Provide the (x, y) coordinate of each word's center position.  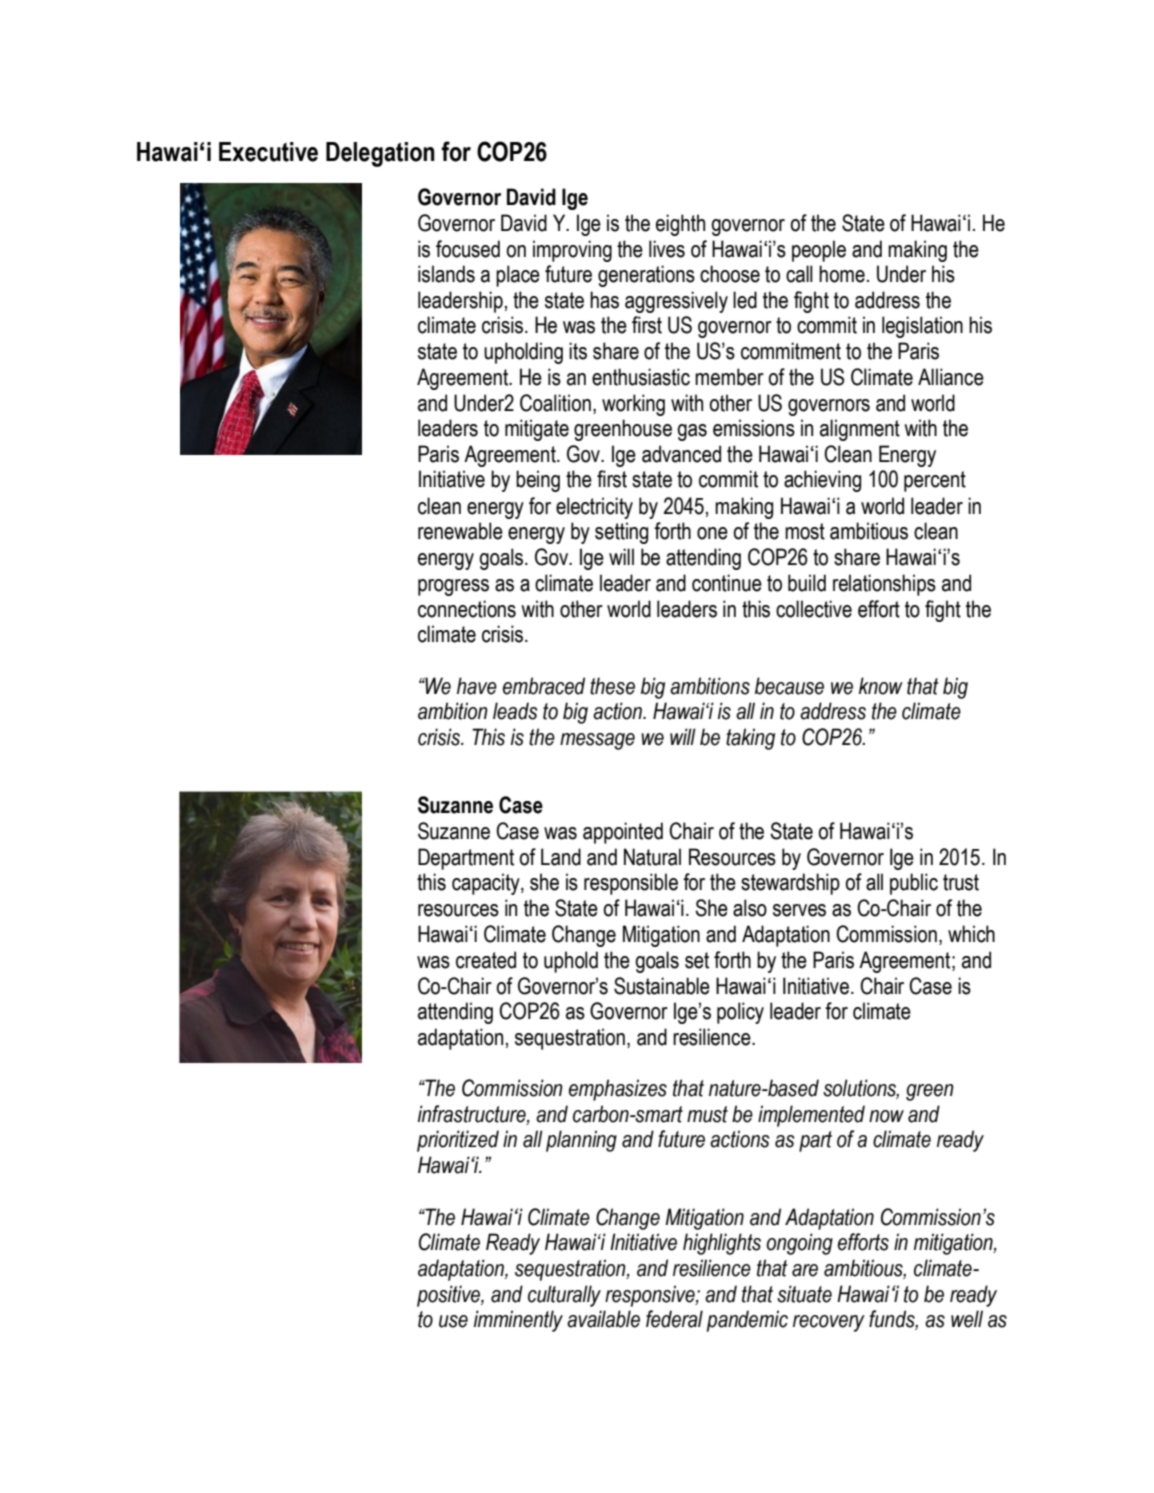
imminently (518, 1321)
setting (621, 533)
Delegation (380, 154)
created (486, 960)
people (819, 251)
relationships (884, 585)
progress (453, 587)
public (914, 884)
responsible (631, 884)
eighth (680, 225)
